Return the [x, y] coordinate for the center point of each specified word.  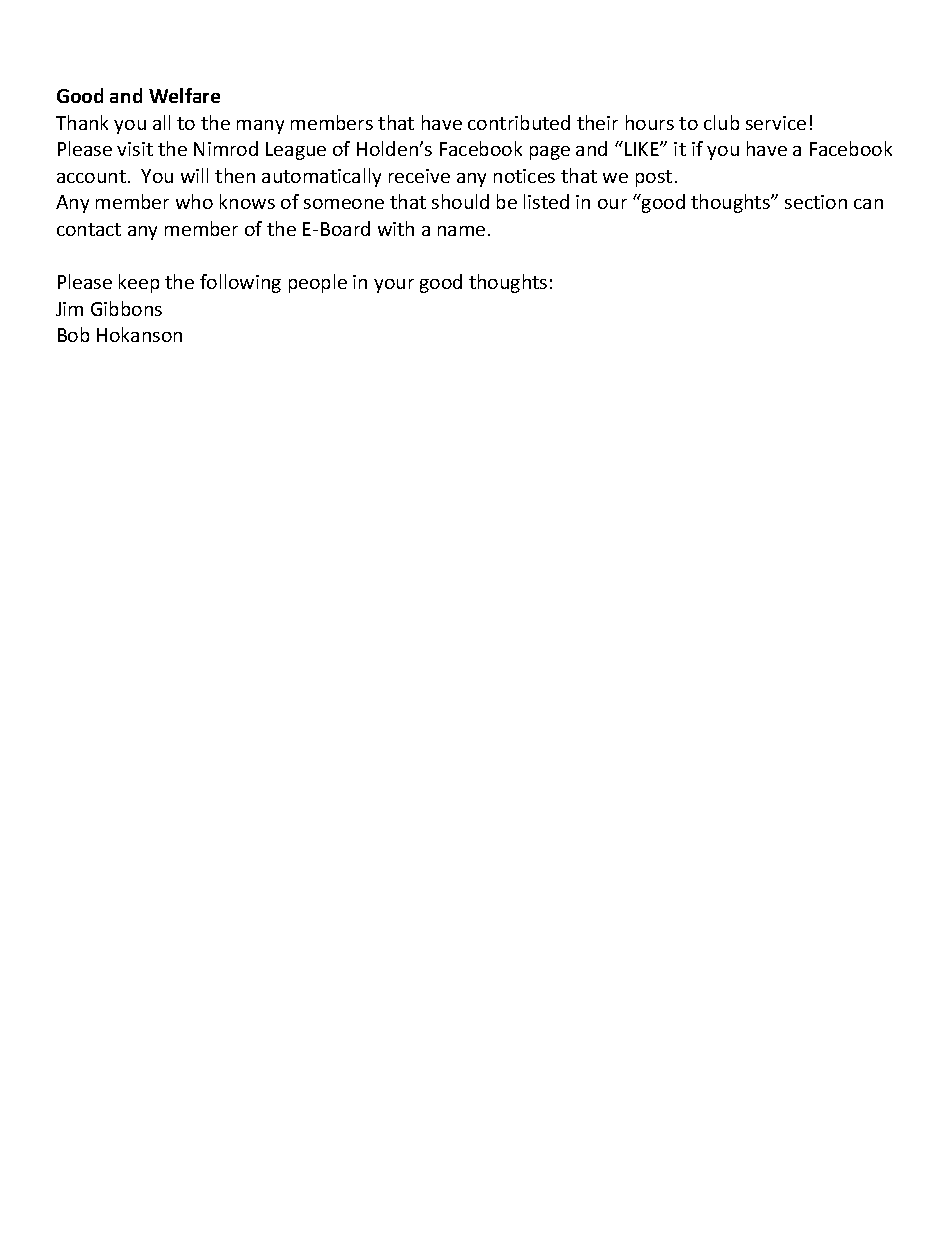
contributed [519, 122]
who [194, 201]
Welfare [184, 95]
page [550, 153]
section [816, 202]
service [776, 123]
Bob [73, 334]
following [240, 283]
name [461, 231]
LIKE [643, 149]
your [394, 286]
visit [135, 149]
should [460, 201]
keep [139, 283]
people [318, 283]
